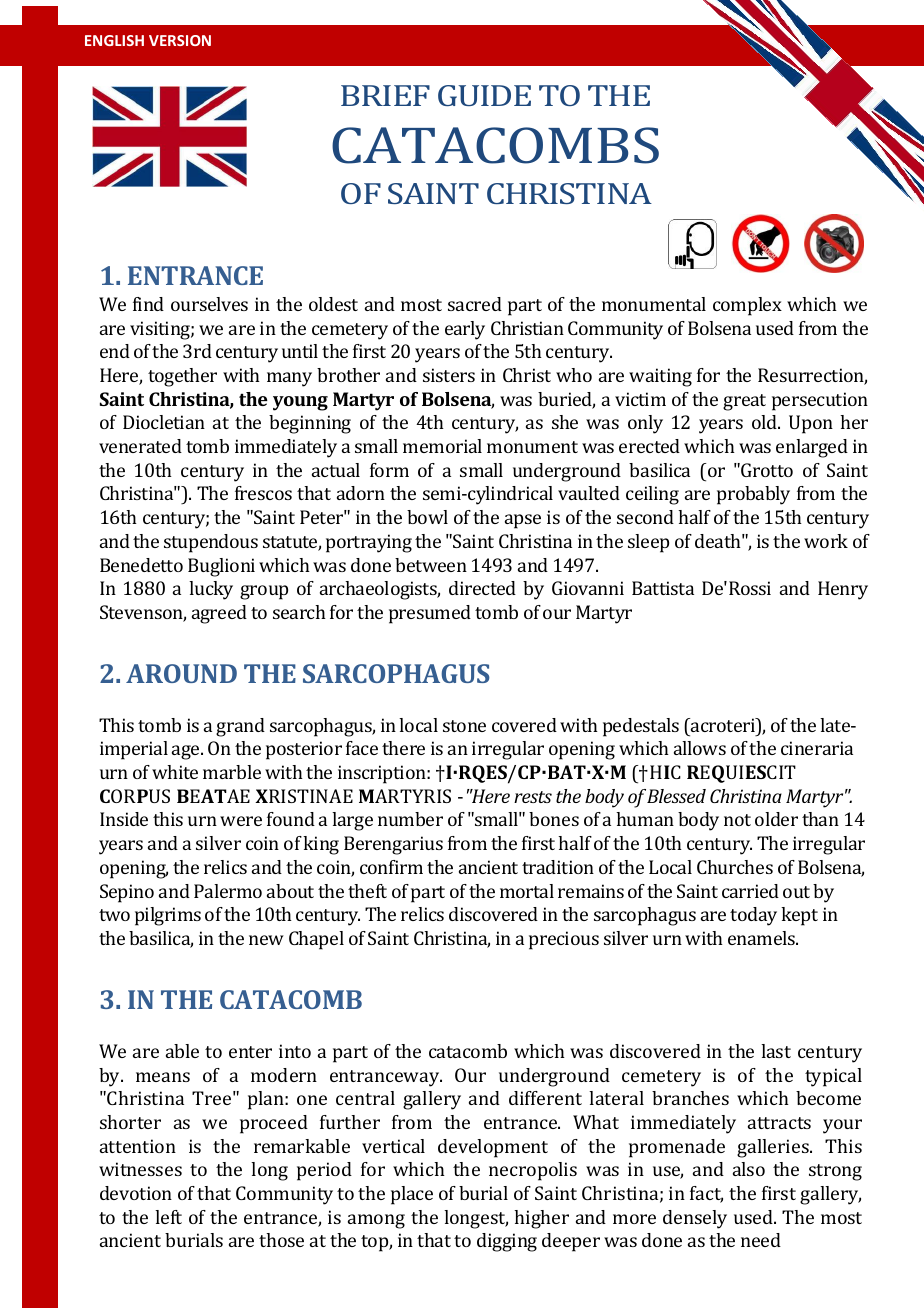 The image size is (924, 1308). What do you see at coordinates (484, 95) in the screenshot?
I see `GUIDE` at bounding box center [484, 95].
